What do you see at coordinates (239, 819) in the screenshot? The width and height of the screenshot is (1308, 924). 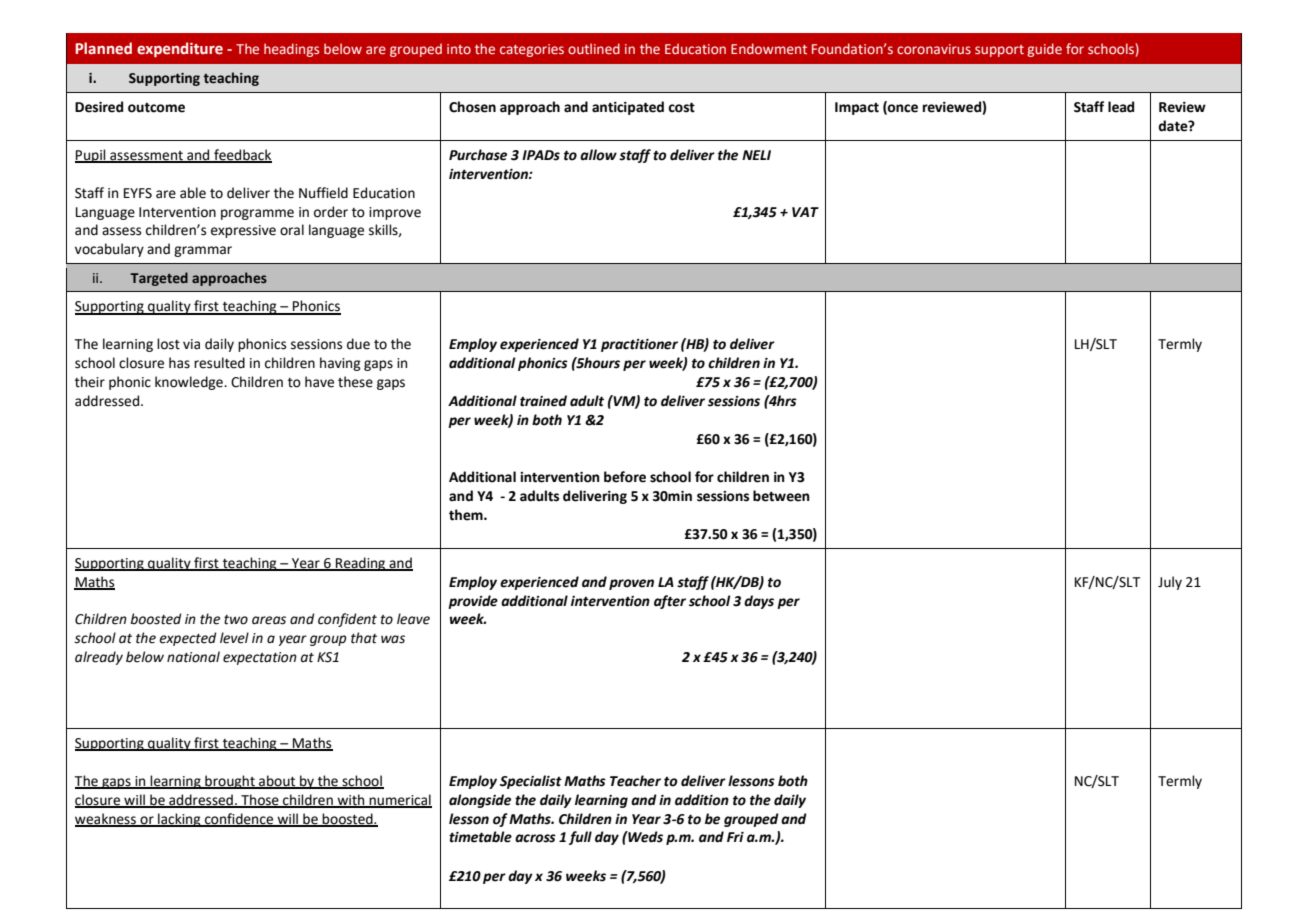 I see `confidence` at bounding box center [239, 819].
